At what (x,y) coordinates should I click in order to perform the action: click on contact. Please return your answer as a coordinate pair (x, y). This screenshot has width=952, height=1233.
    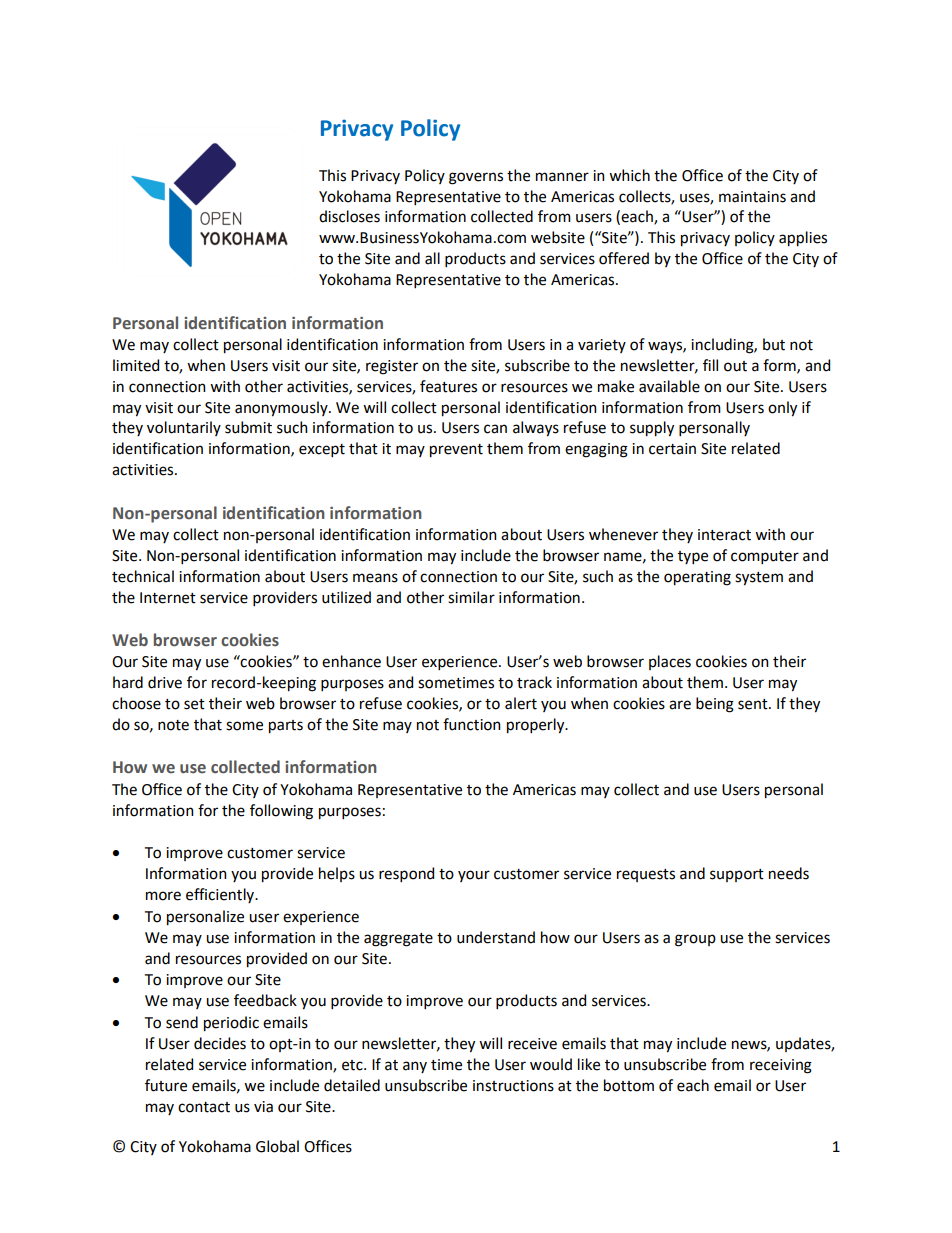
    Looking at the image, I should click on (204, 1107).
